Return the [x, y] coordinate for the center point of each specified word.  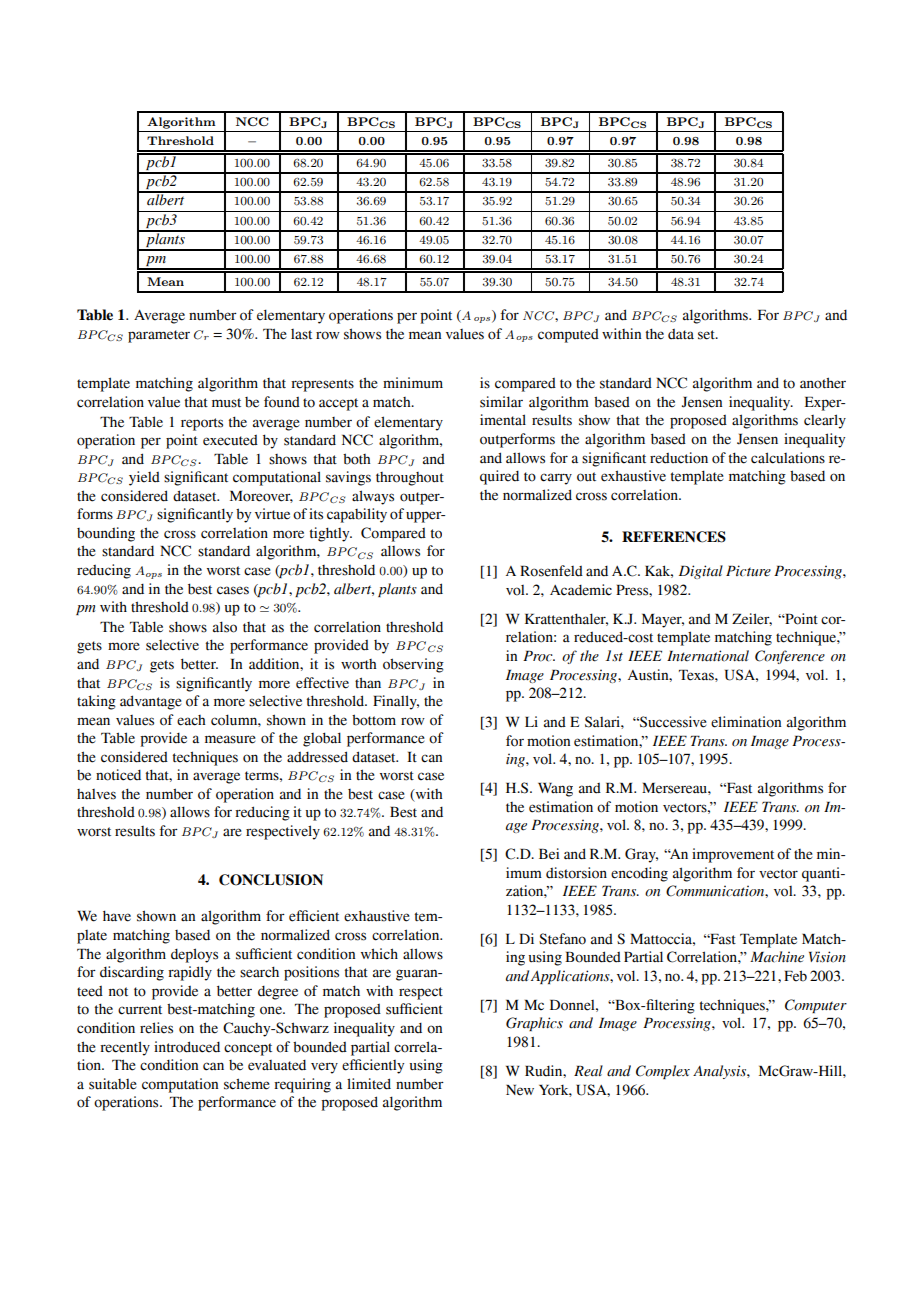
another [823, 383]
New [520, 1090]
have [117, 916]
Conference [790, 657]
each [191, 720]
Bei [549, 854]
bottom [374, 720]
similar [501, 402]
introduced [187, 1047]
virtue [272, 514]
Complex [663, 1072]
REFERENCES [674, 537]
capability [357, 515]
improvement [733, 855]
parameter [159, 336]
